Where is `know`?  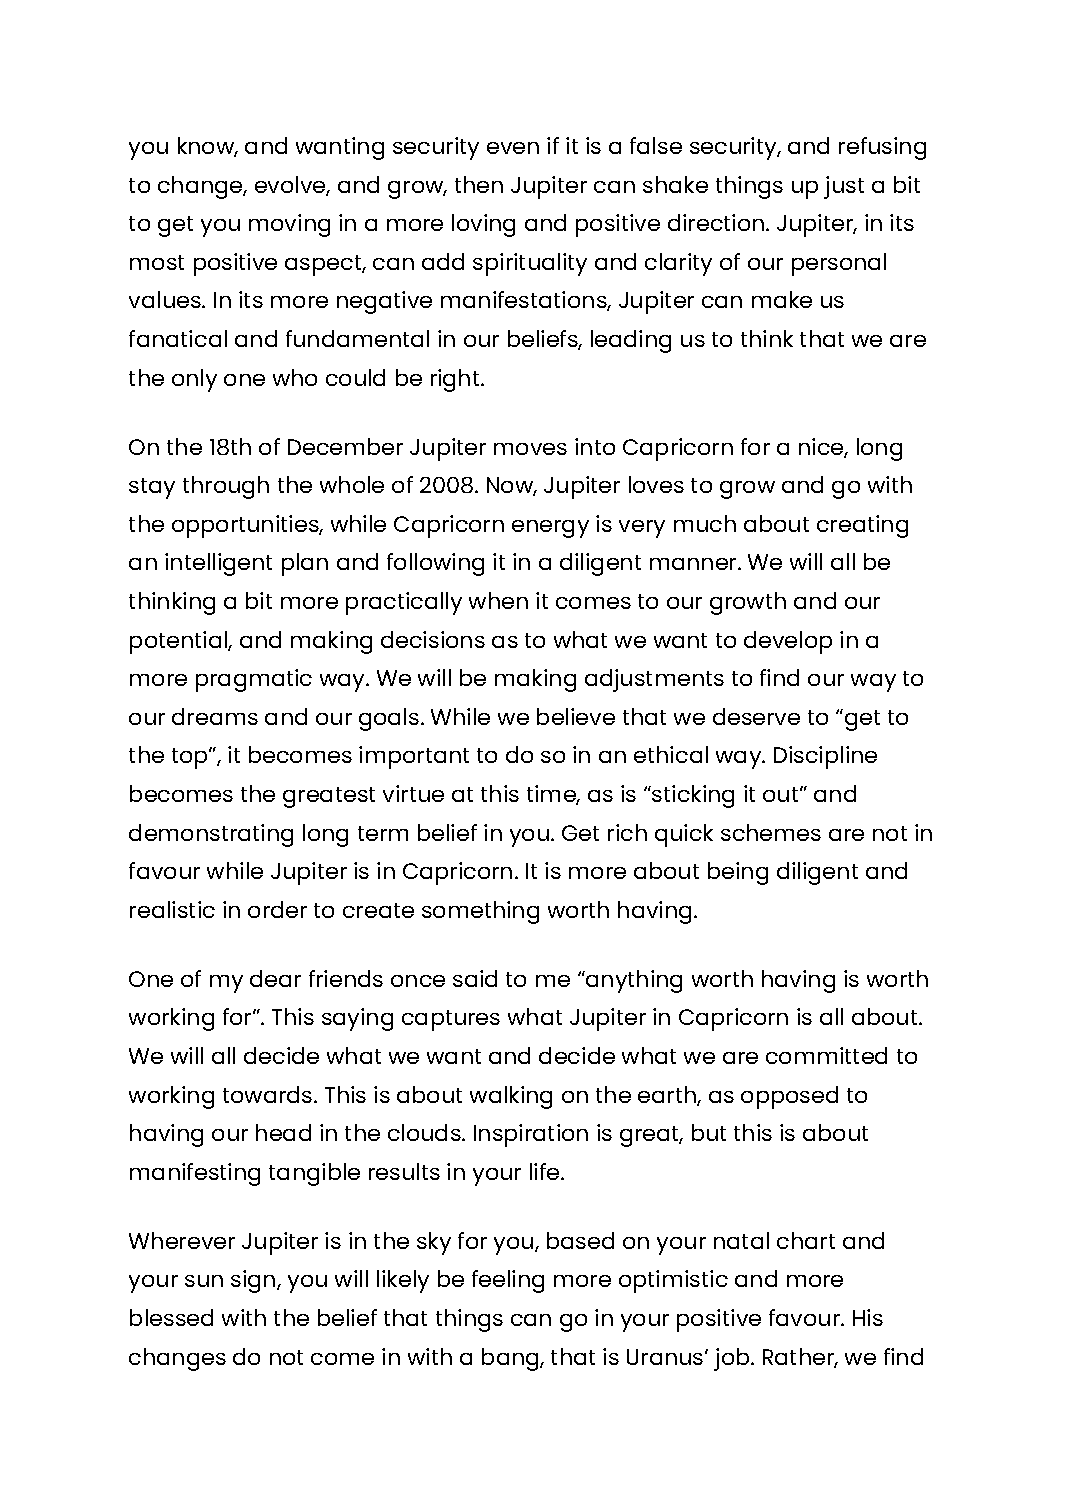 know is located at coordinates (207, 147).
